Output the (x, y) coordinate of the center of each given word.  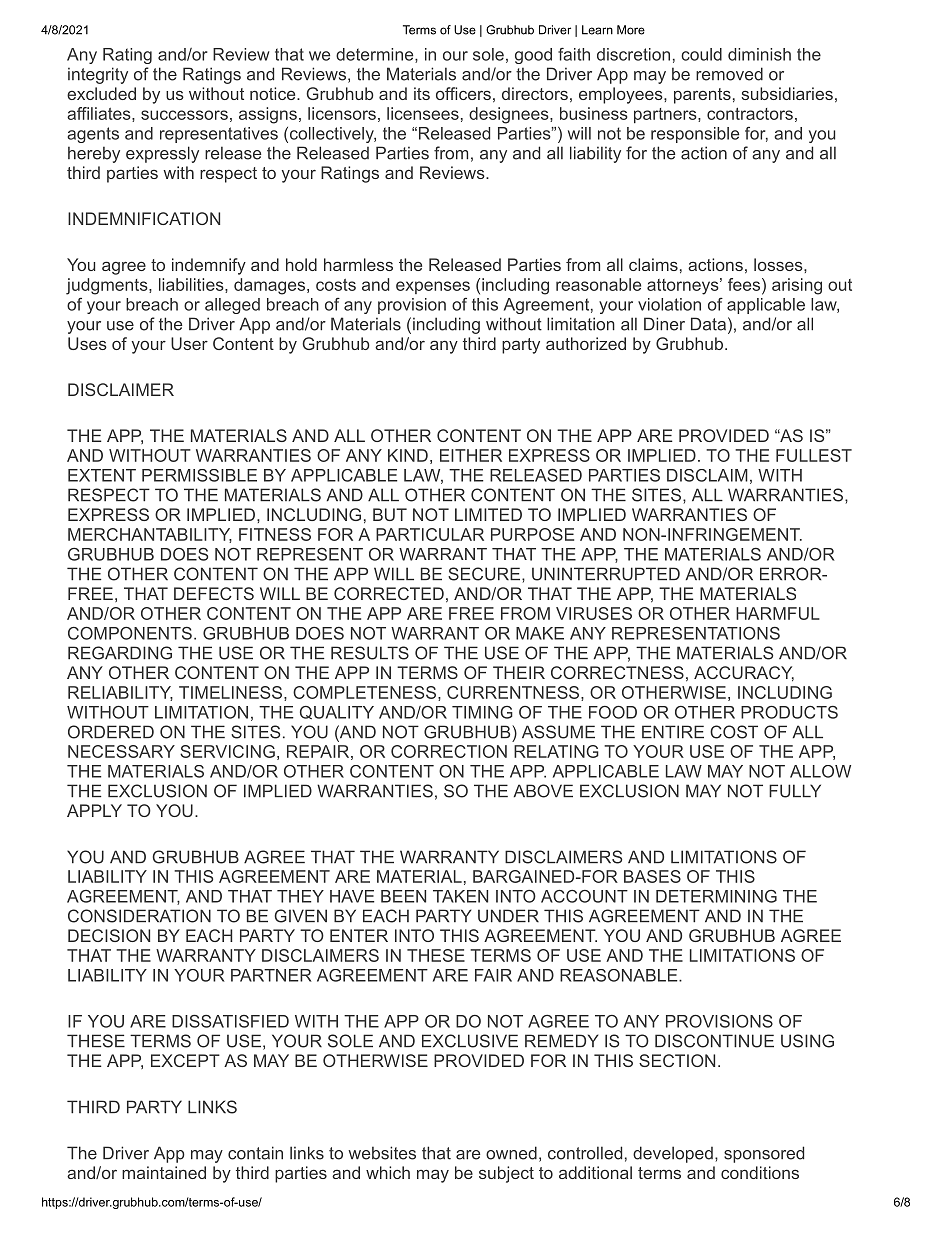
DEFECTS (214, 593)
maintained (164, 1172)
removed (729, 74)
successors (184, 115)
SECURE (484, 574)
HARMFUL (778, 613)
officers (463, 93)
